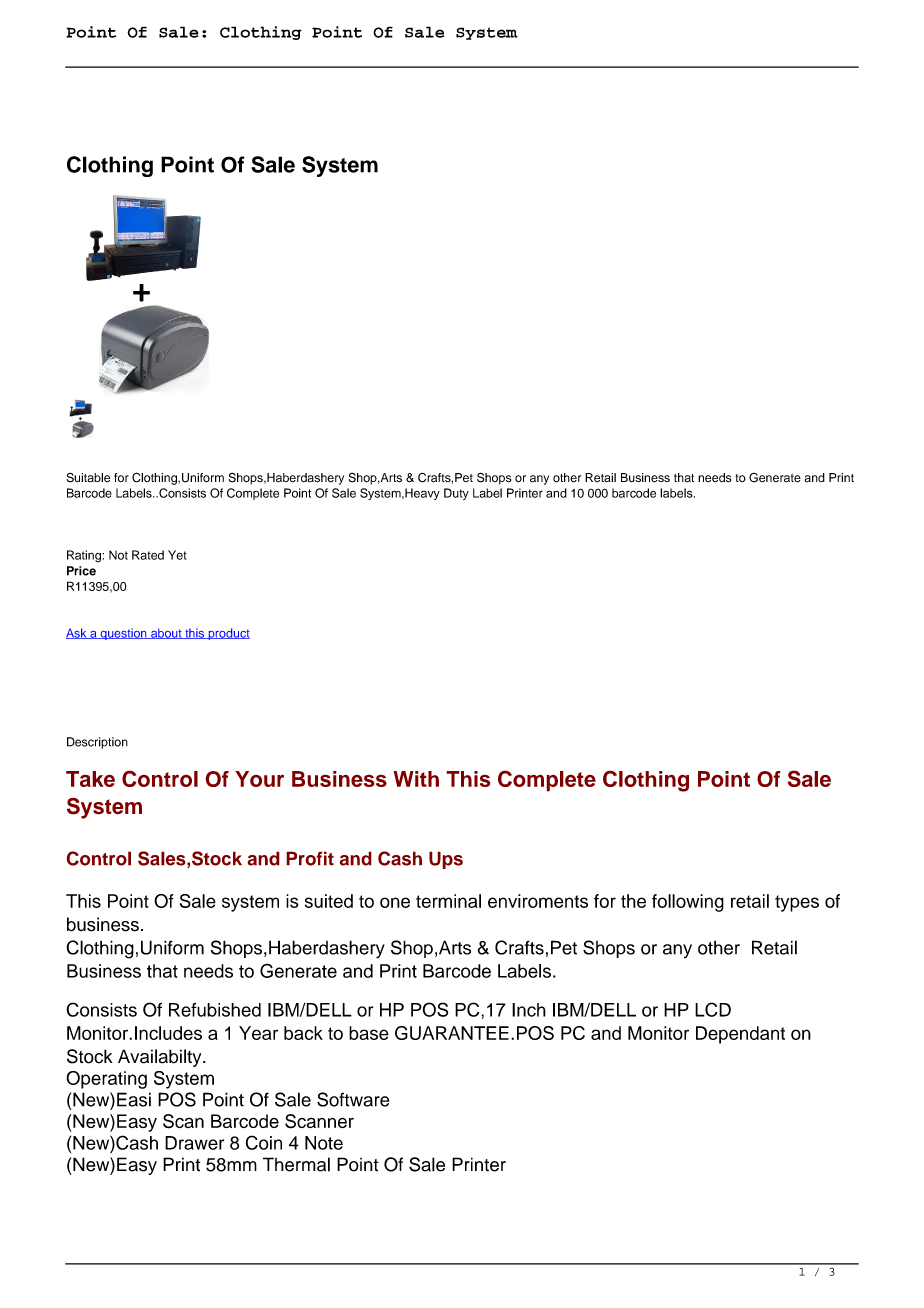 This screenshot has height=1308, width=924. Describe the element at coordinates (90, 779) in the screenshot. I see `Take` at that location.
